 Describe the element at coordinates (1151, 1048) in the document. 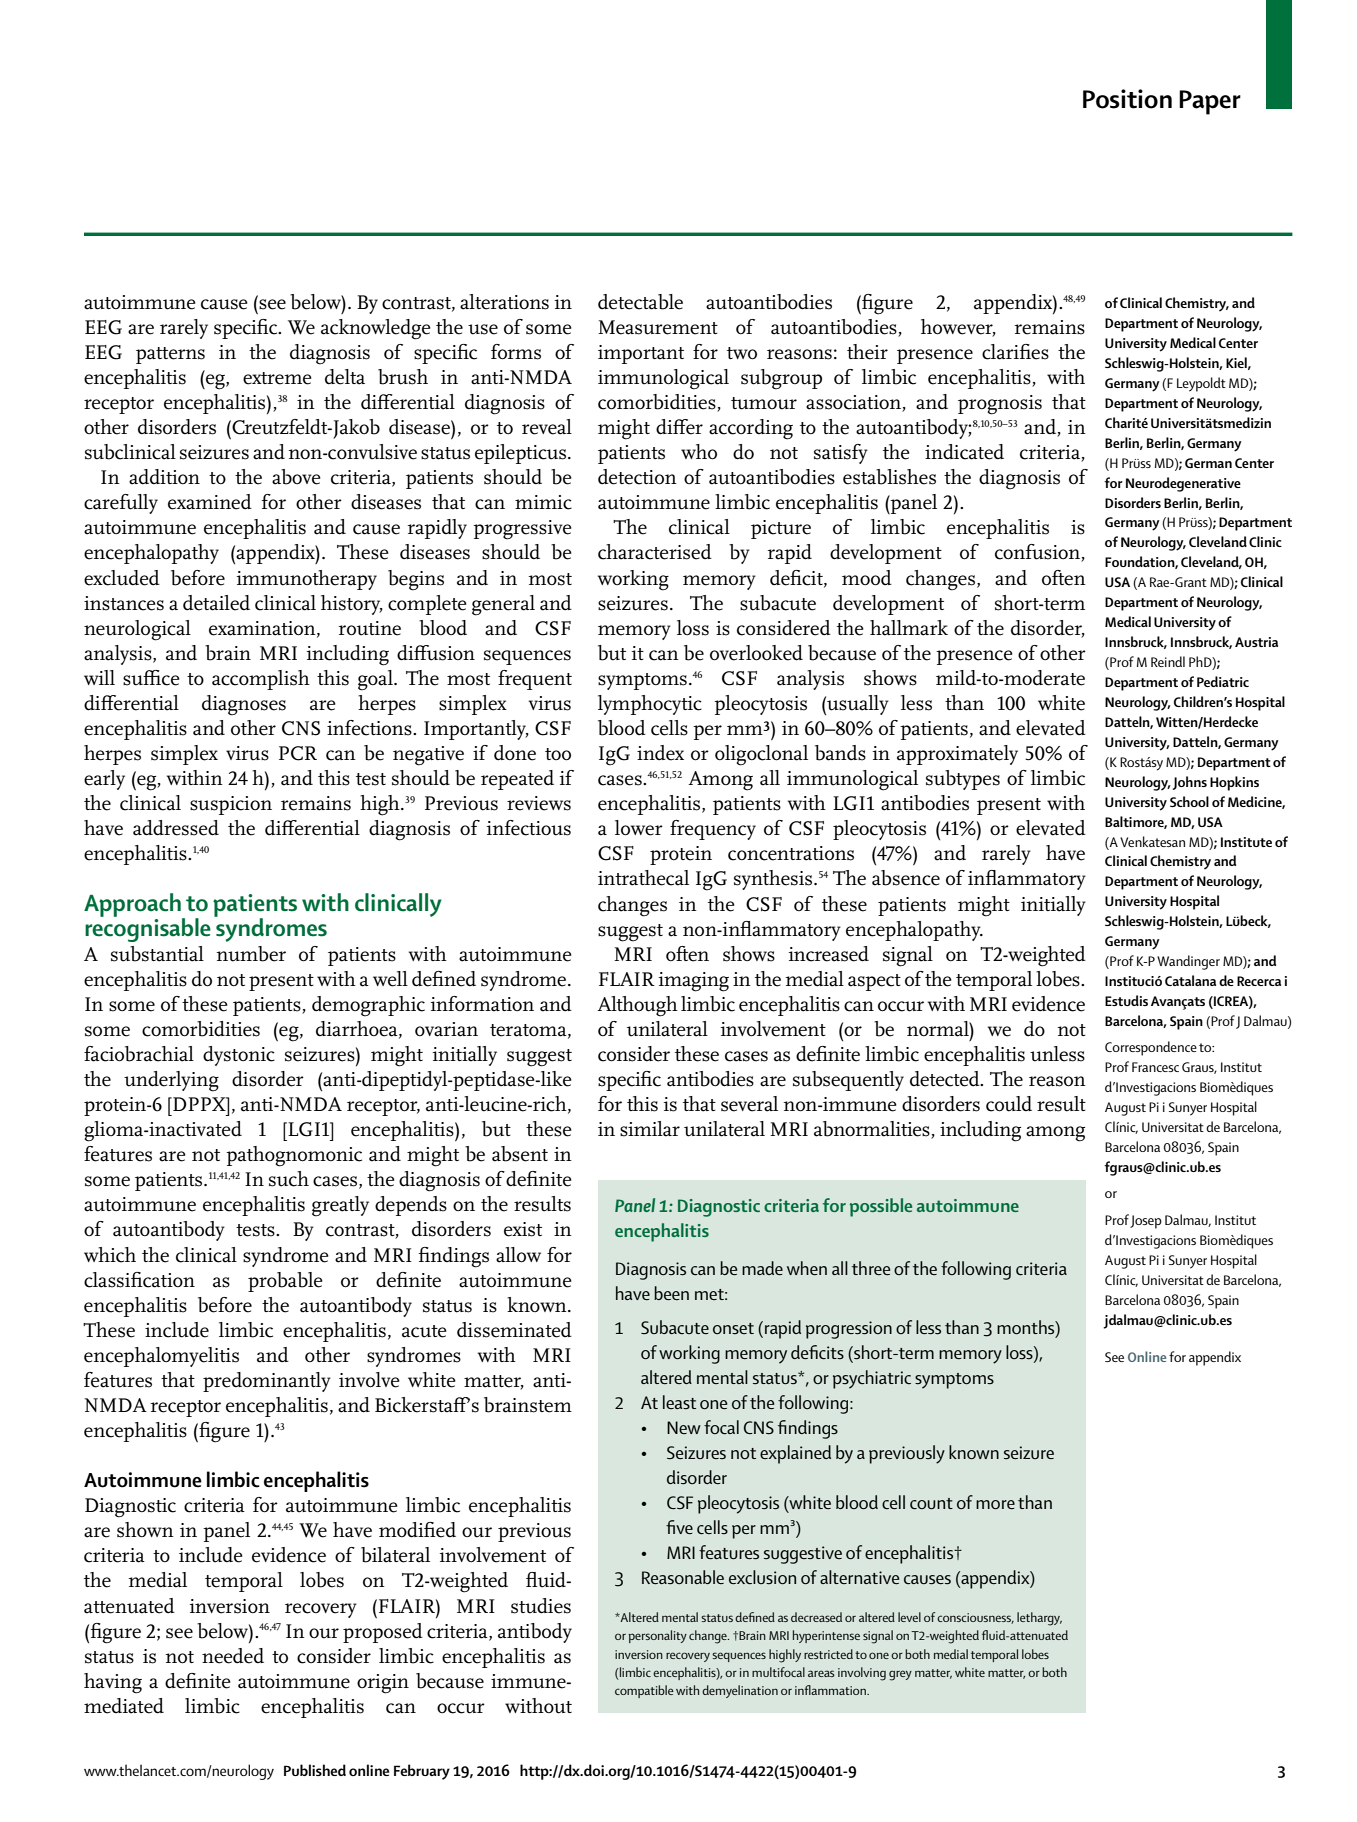

I see `Correspondence` at that location.
